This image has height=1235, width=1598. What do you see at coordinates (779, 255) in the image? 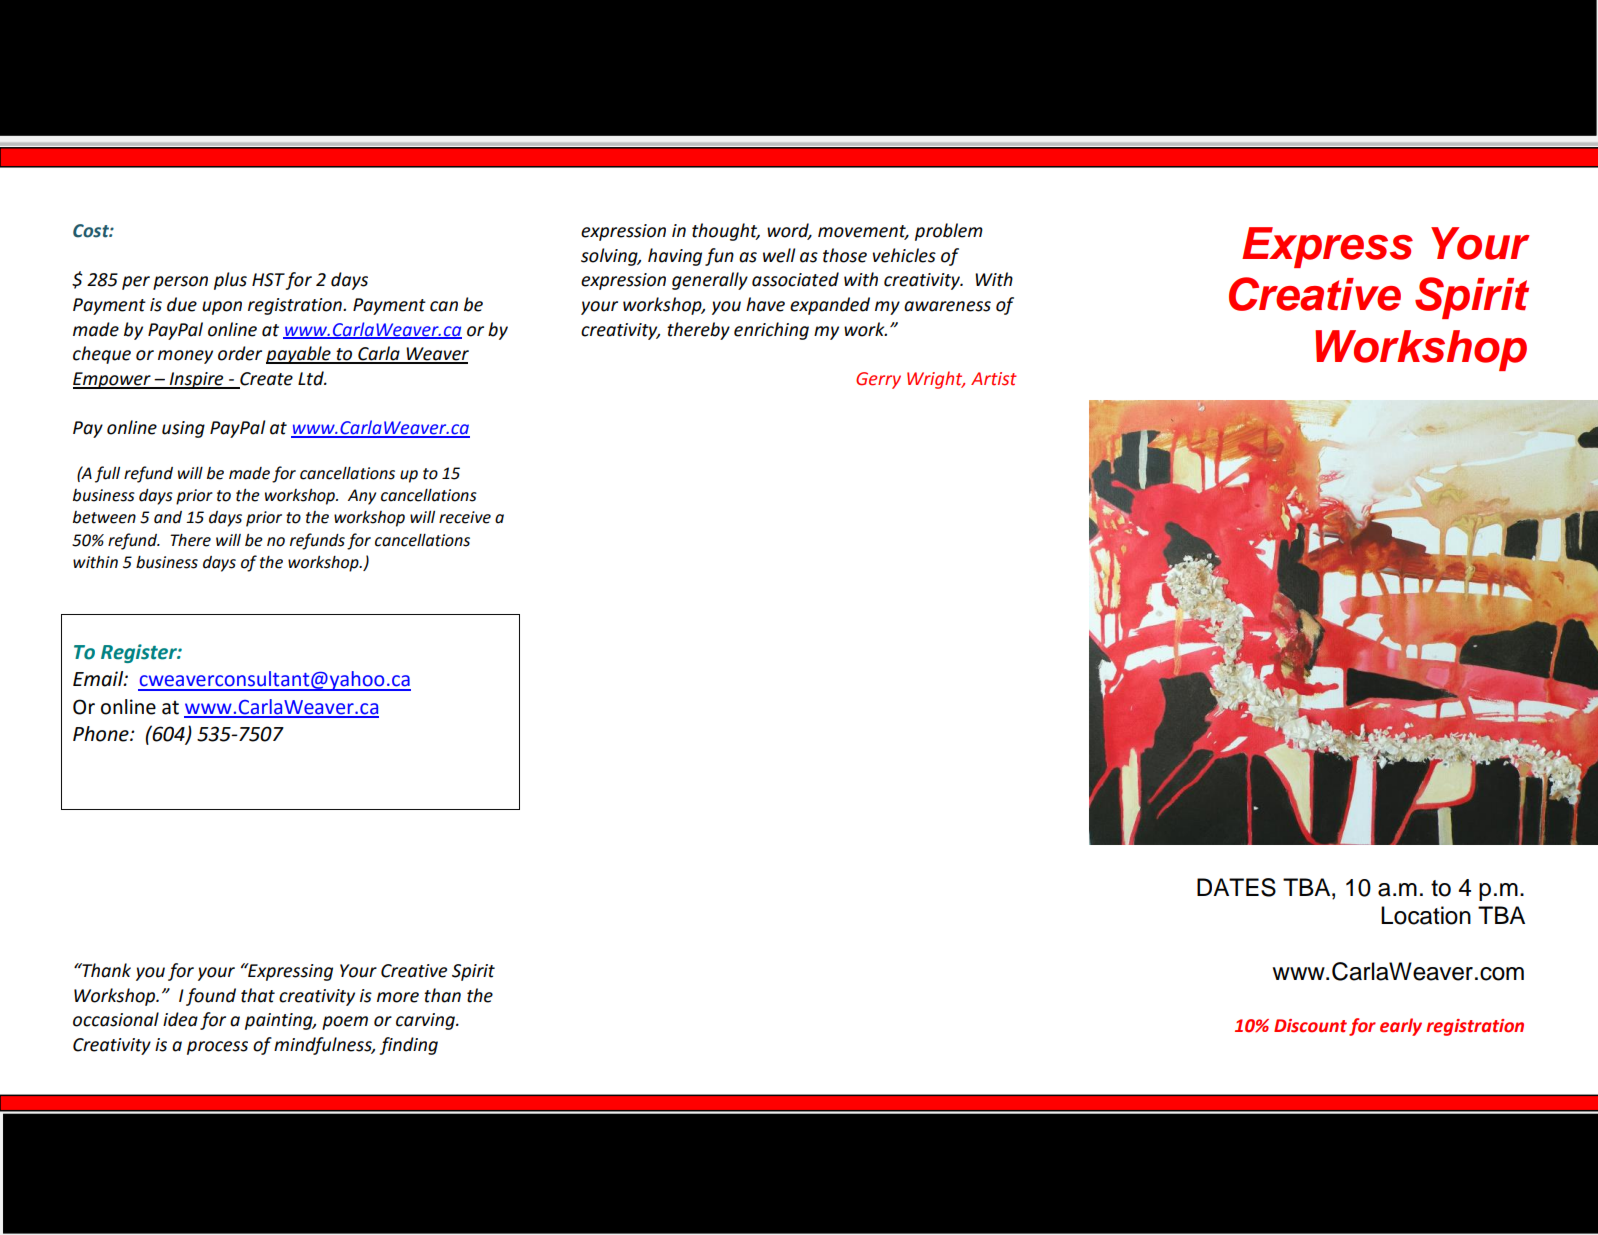
I see `well` at bounding box center [779, 255].
